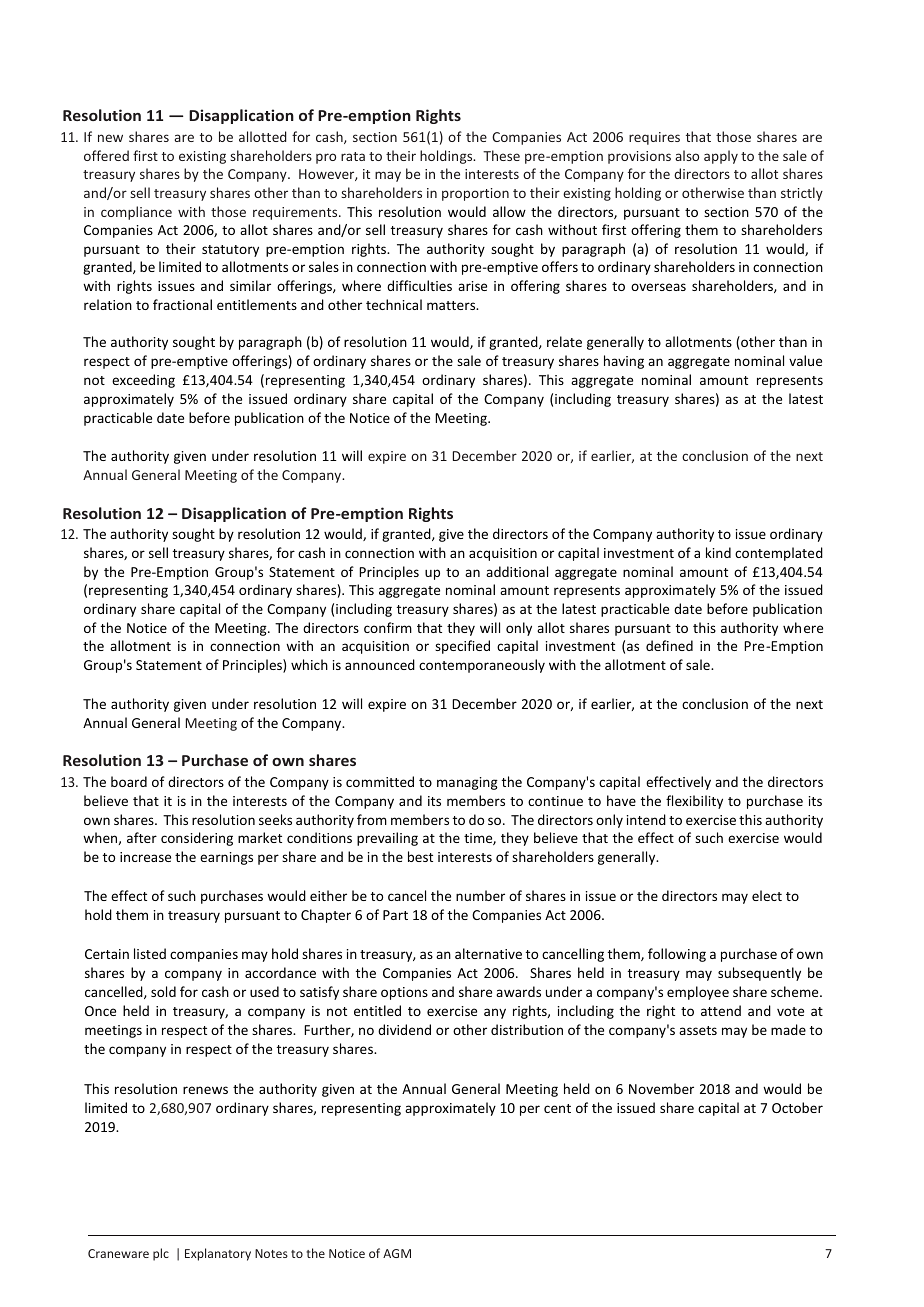  I want to click on apply, so click(721, 157).
